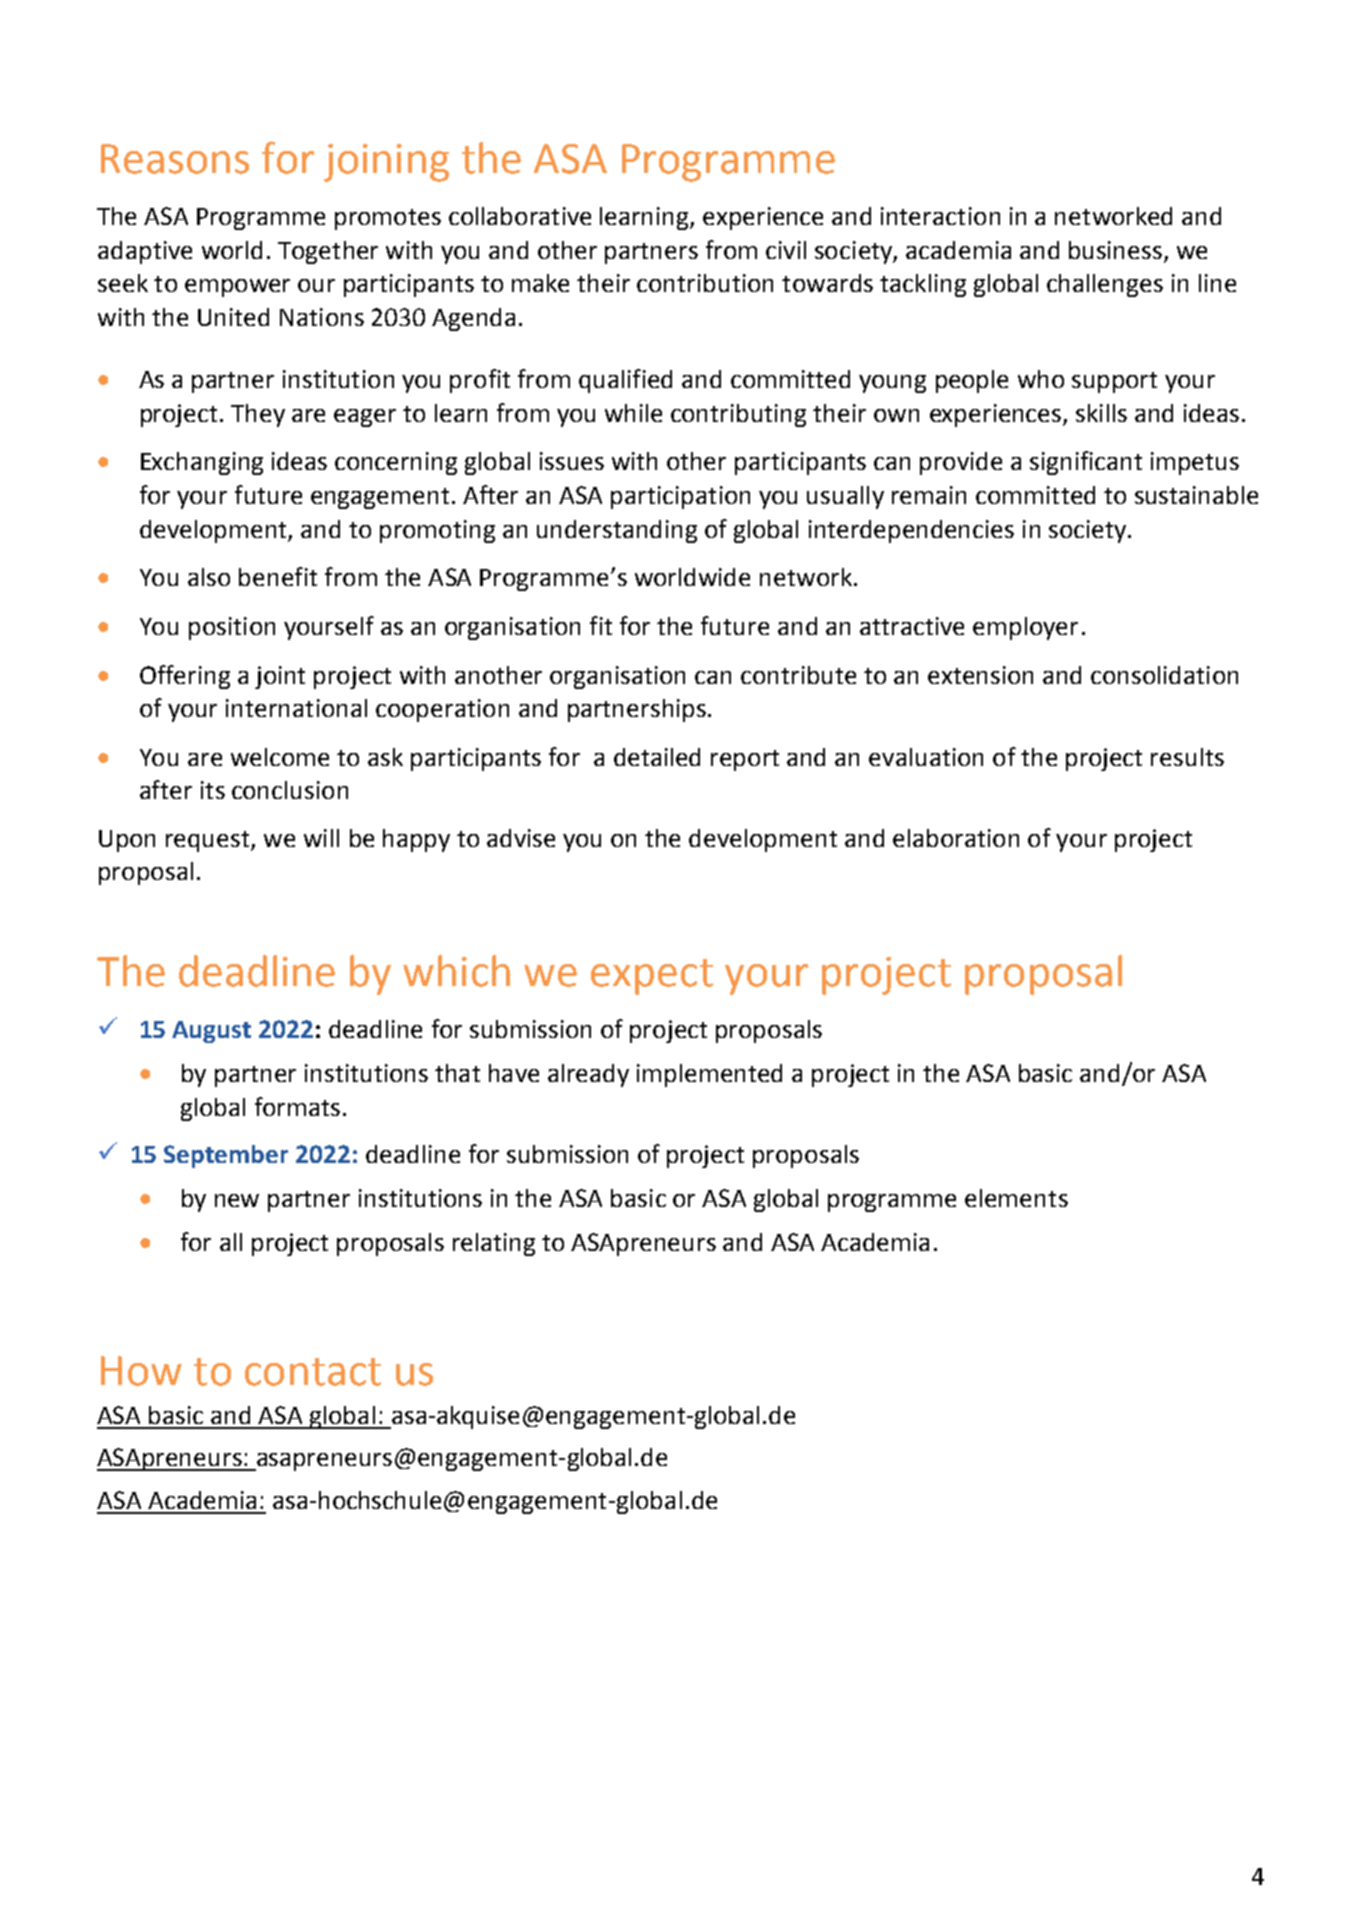  What do you see at coordinates (211, 1032) in the screenshot?
I see `August` at bounding box center [211, 1032].
